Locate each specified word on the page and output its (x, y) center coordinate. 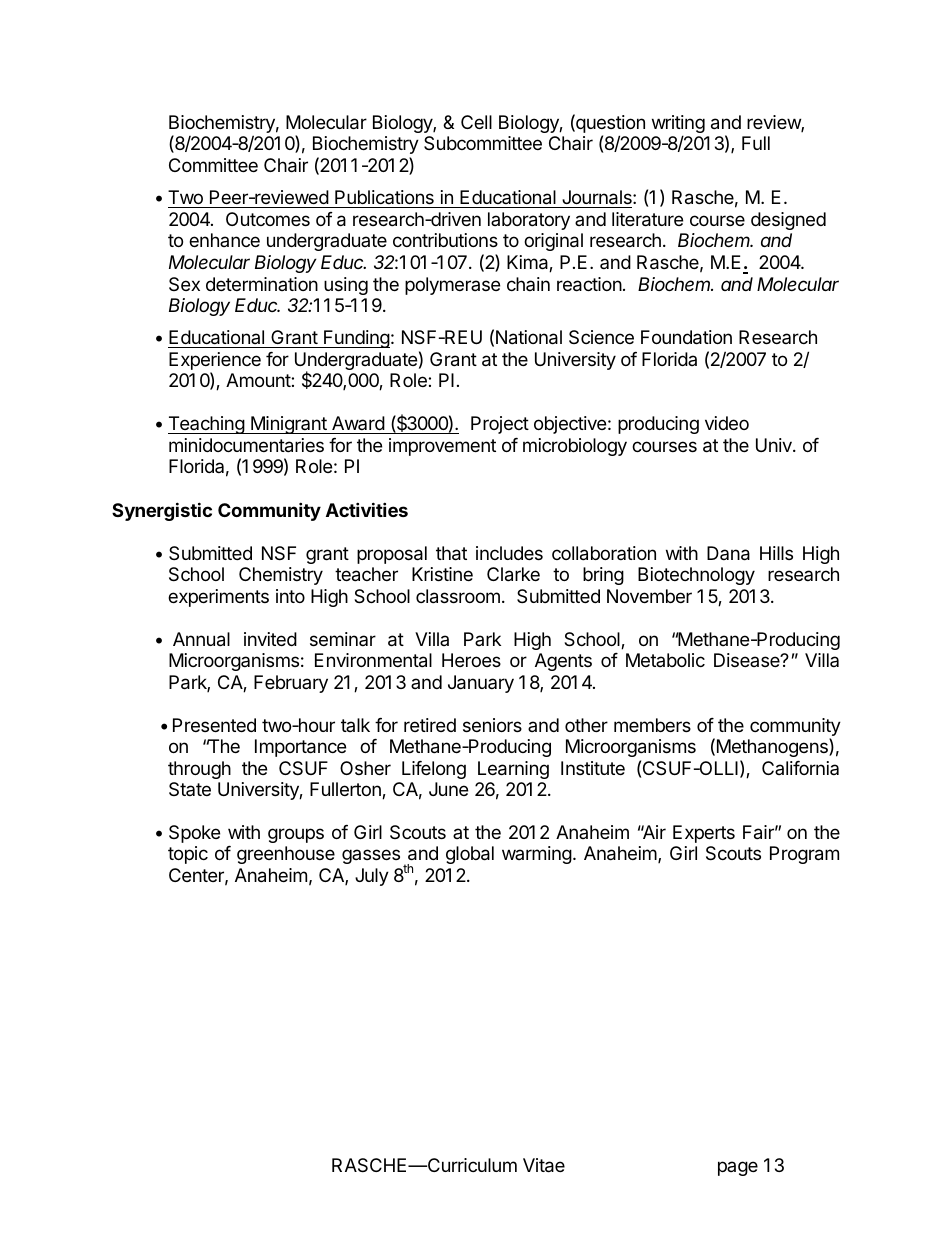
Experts (704, 834)
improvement (442, 447)
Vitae (544, 1165)
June (448, 789)
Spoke (194, 834)
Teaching (207, 425)
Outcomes (268, 219)
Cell (476, 122)
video (727, 423)
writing (678, 125)
